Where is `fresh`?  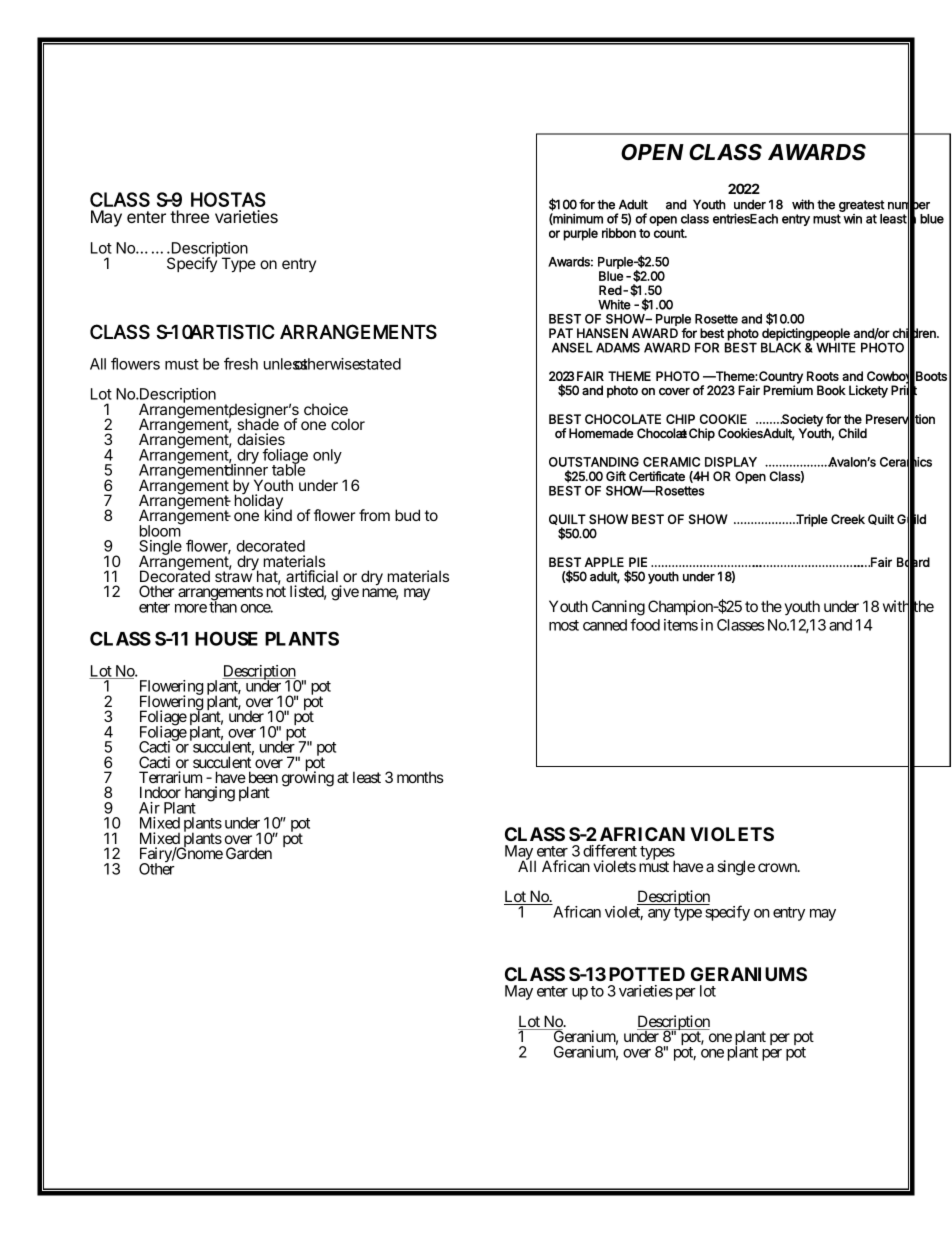 fresh is located at coordinates (241, 363).
